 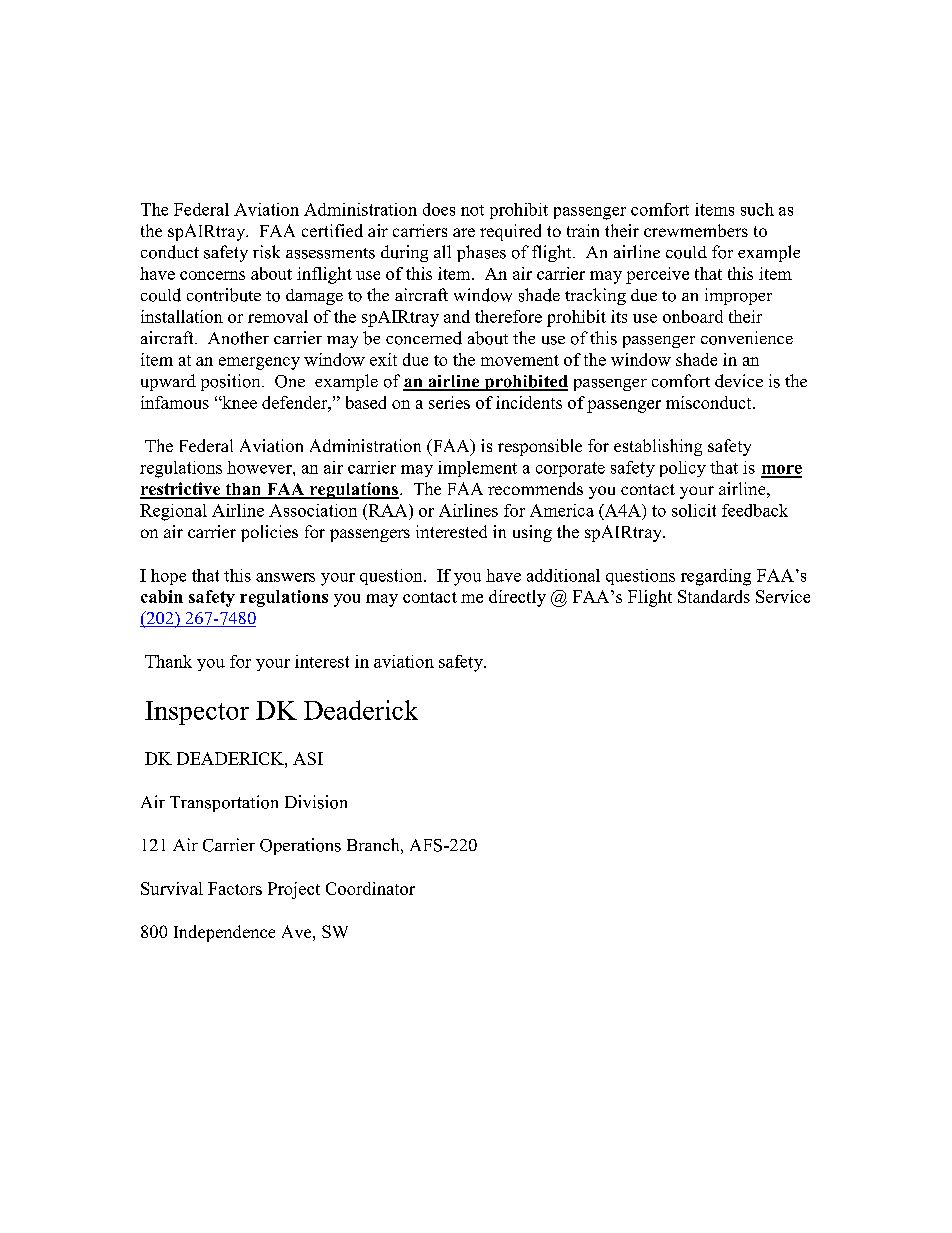 What do you see at coordinates (464, 232) in the image?
I see `are` at bounding box center [464, 232].
